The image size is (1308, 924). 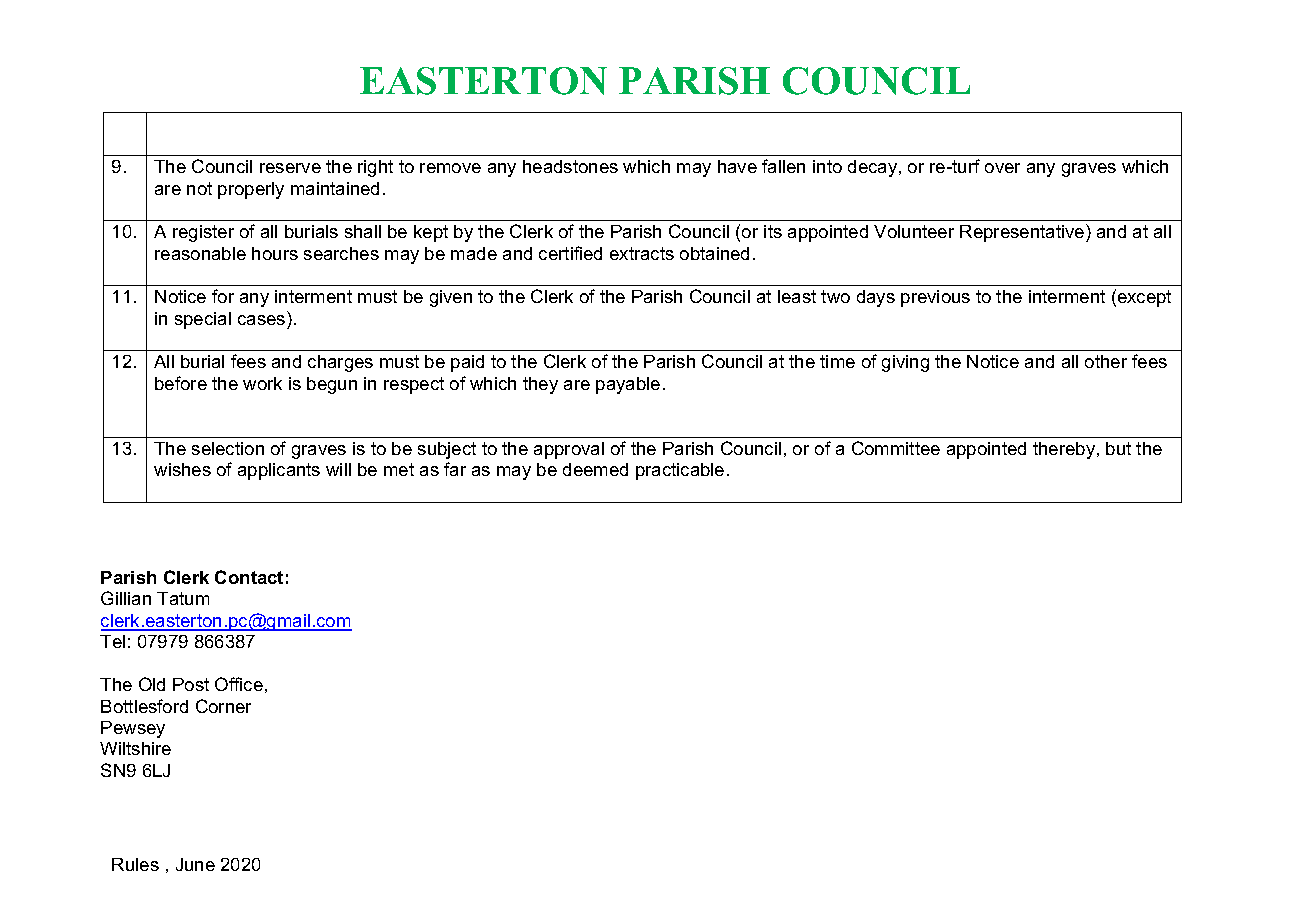 What do you see at coordinates (1002, 168) in the page?
I see `over` at bounding box center [1002, 168].
